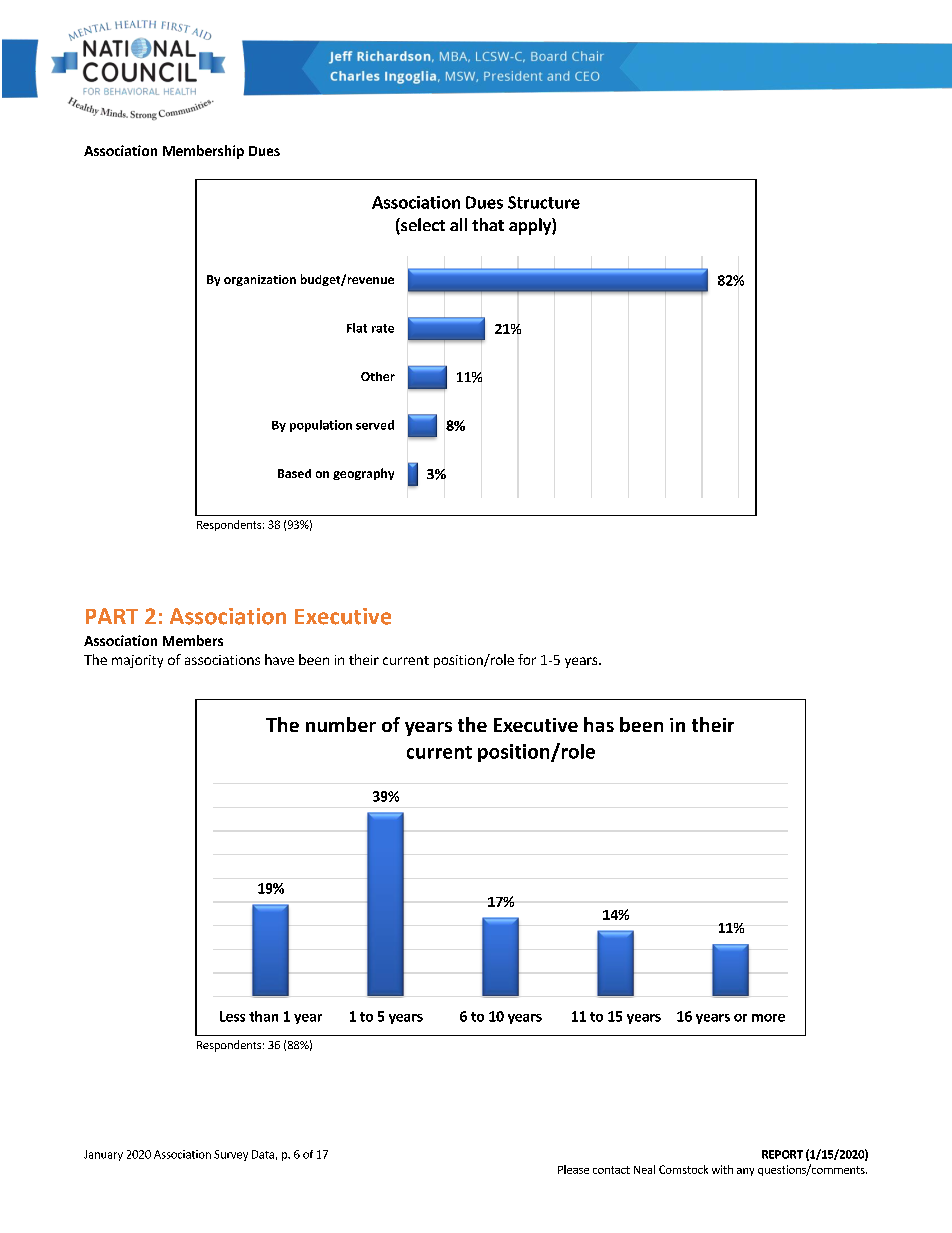 This image has height=1233, width=952. What do you see at coordinates (137, 661) in the image?
I see `majority` at bounding box center [137, 661].
